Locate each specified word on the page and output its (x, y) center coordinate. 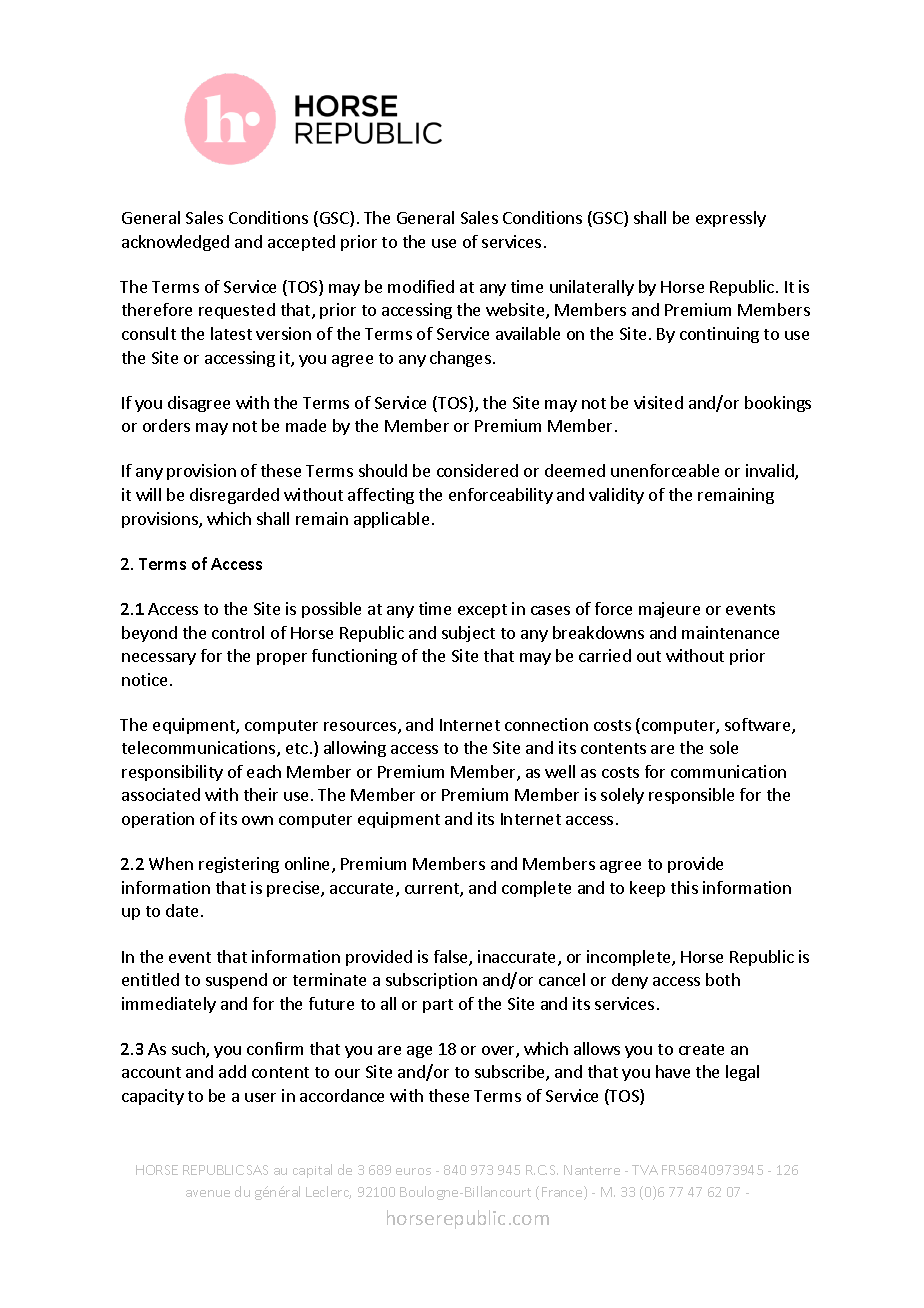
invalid (771, 472)
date (182, 910)
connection (546, 724)
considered (477, 470)
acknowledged (175, 243)
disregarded (234, 496)
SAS (257, 1170)
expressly (731, 219)
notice (144, 679)
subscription (431, 981)
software (759, 726)
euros (413, 1171)
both (723, 979)
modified (421, 286)
